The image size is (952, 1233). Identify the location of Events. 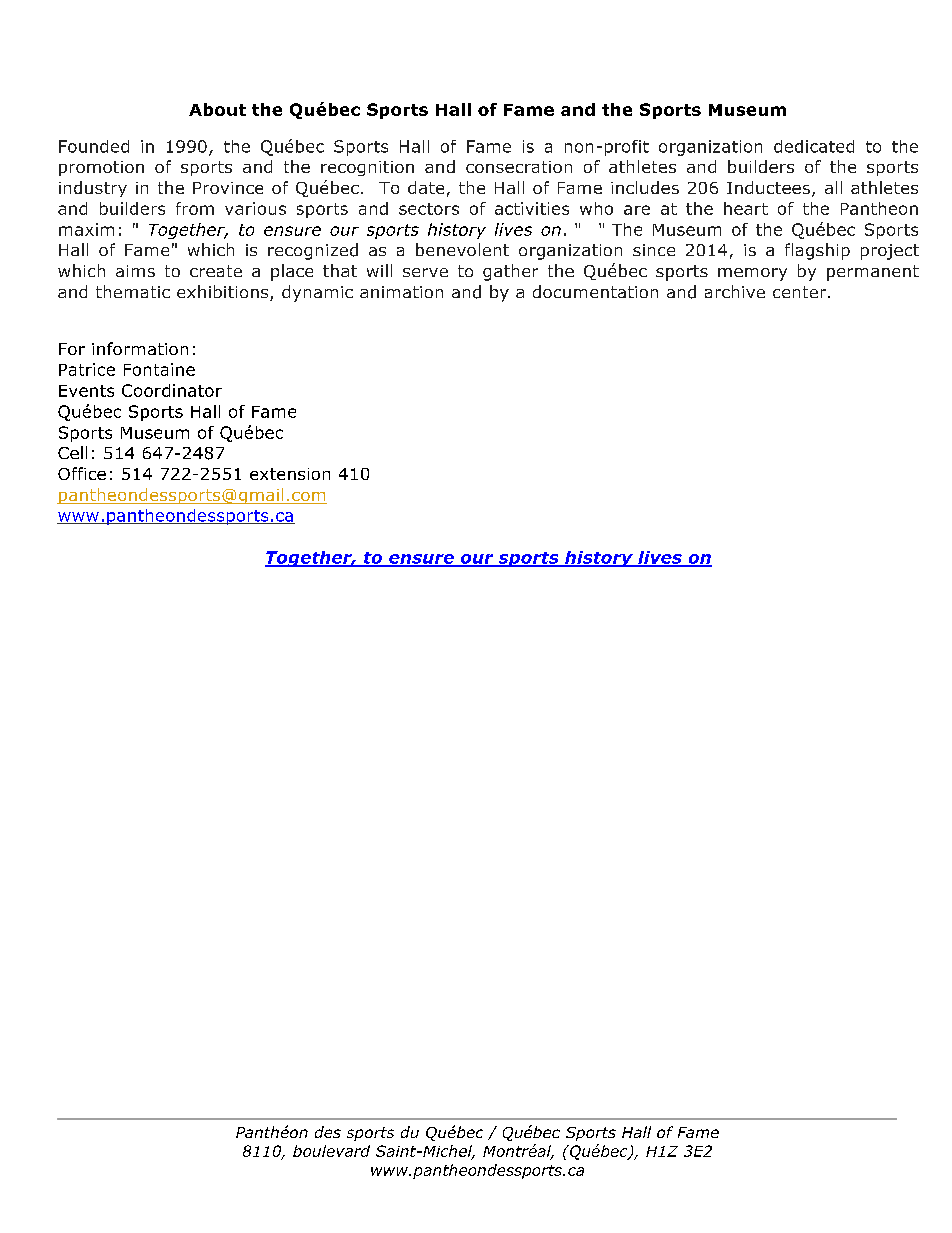
(86, 391).
